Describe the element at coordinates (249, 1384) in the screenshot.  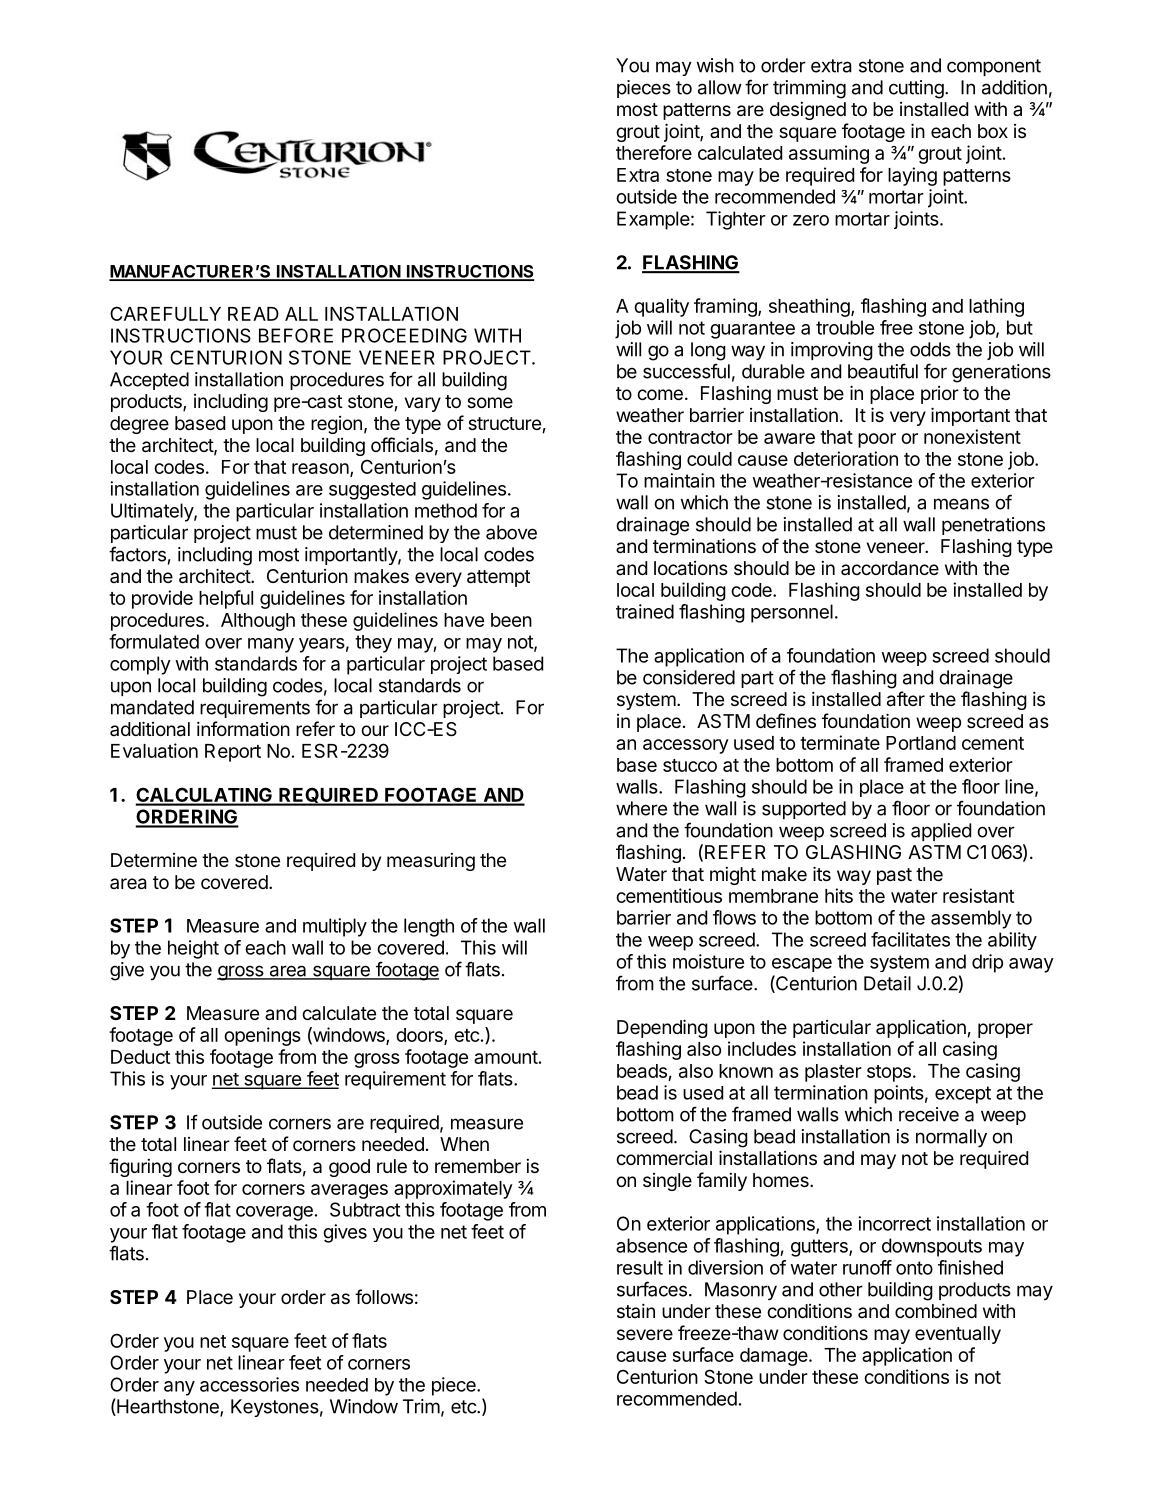
I see `accessories` at that location.
